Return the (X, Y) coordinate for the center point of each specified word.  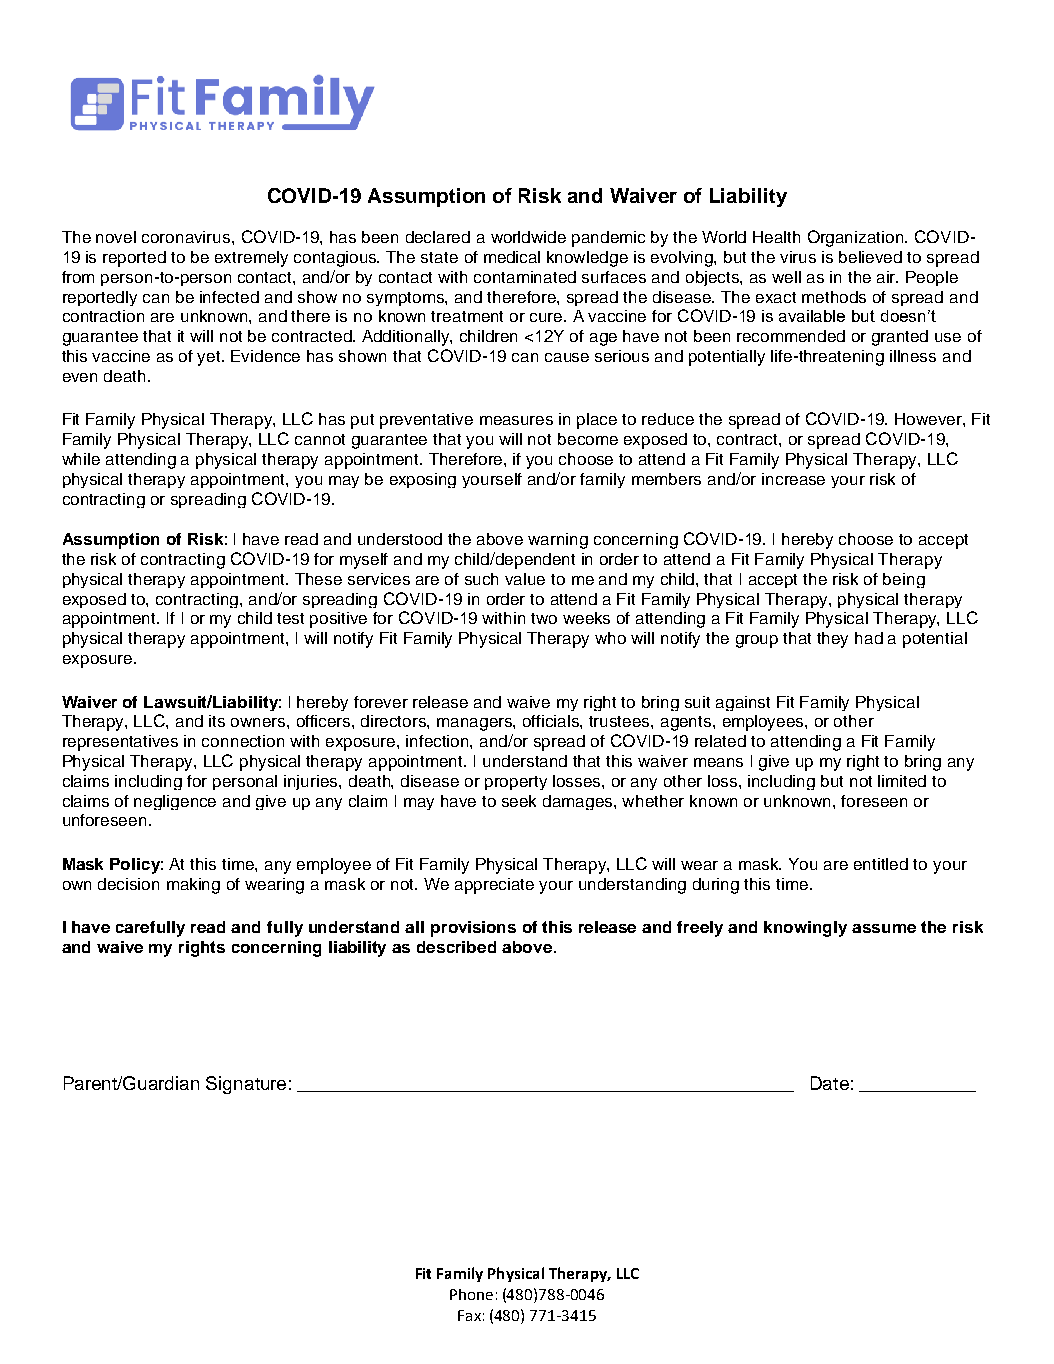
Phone (471, 1294)
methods (834, 297)
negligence (175, 802)
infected (229, 297)
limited (902, 781)
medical (512, 257)
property (516, 783)
